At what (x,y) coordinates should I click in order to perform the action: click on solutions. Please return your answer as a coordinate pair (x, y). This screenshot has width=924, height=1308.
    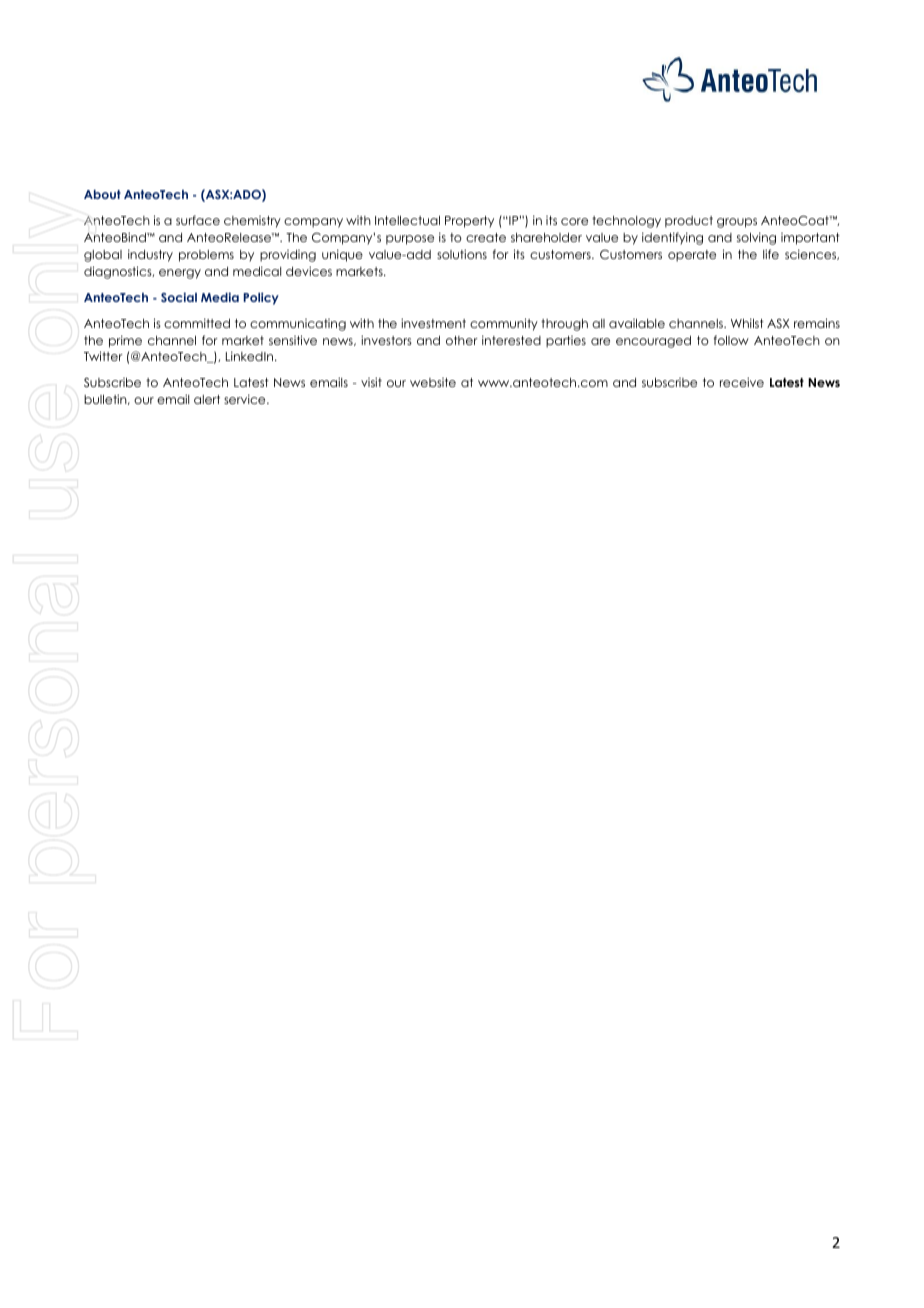
    Looking at the image, I should click on (462, 254).
